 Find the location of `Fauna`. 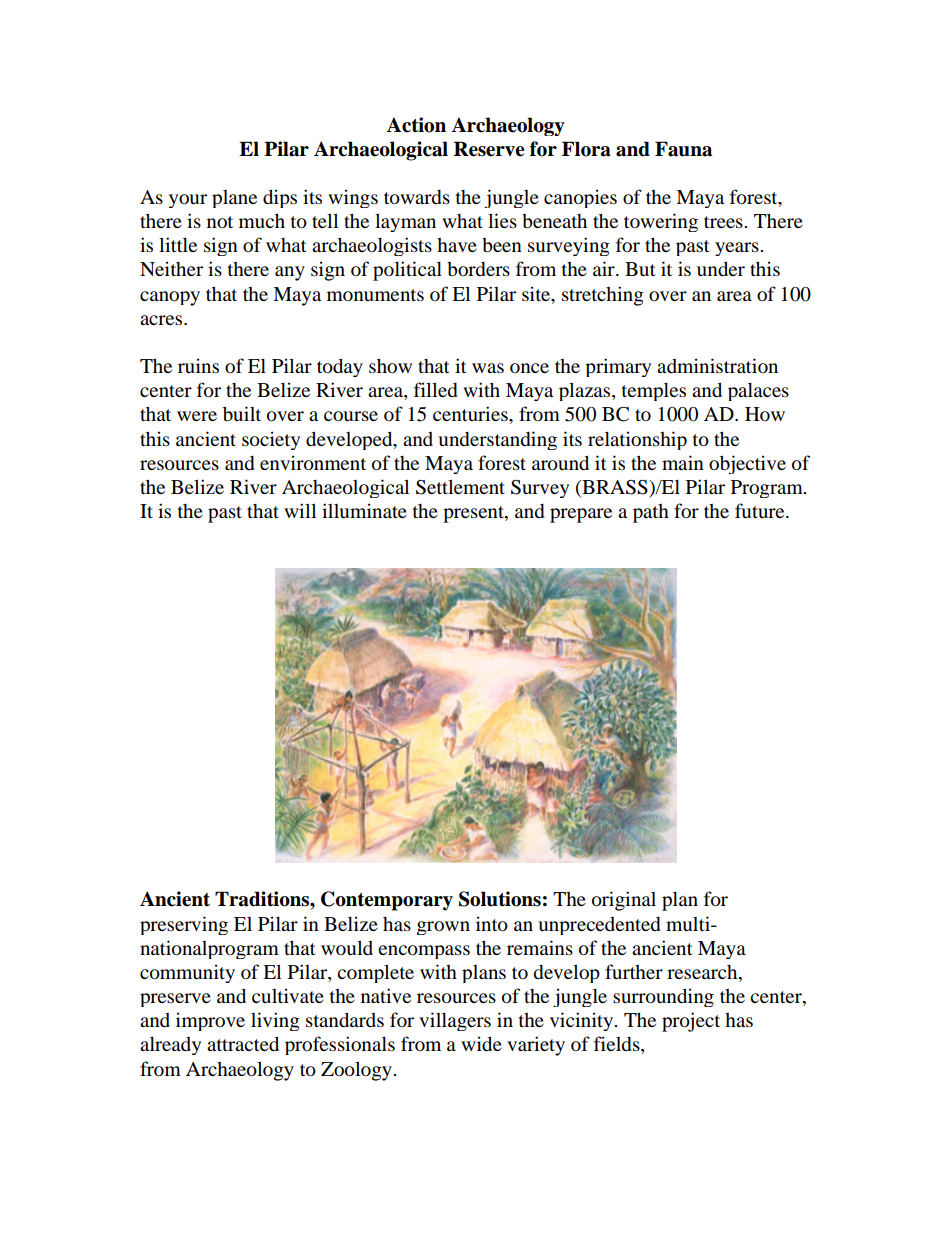

Fauna is located at coordinates (683, 149).
